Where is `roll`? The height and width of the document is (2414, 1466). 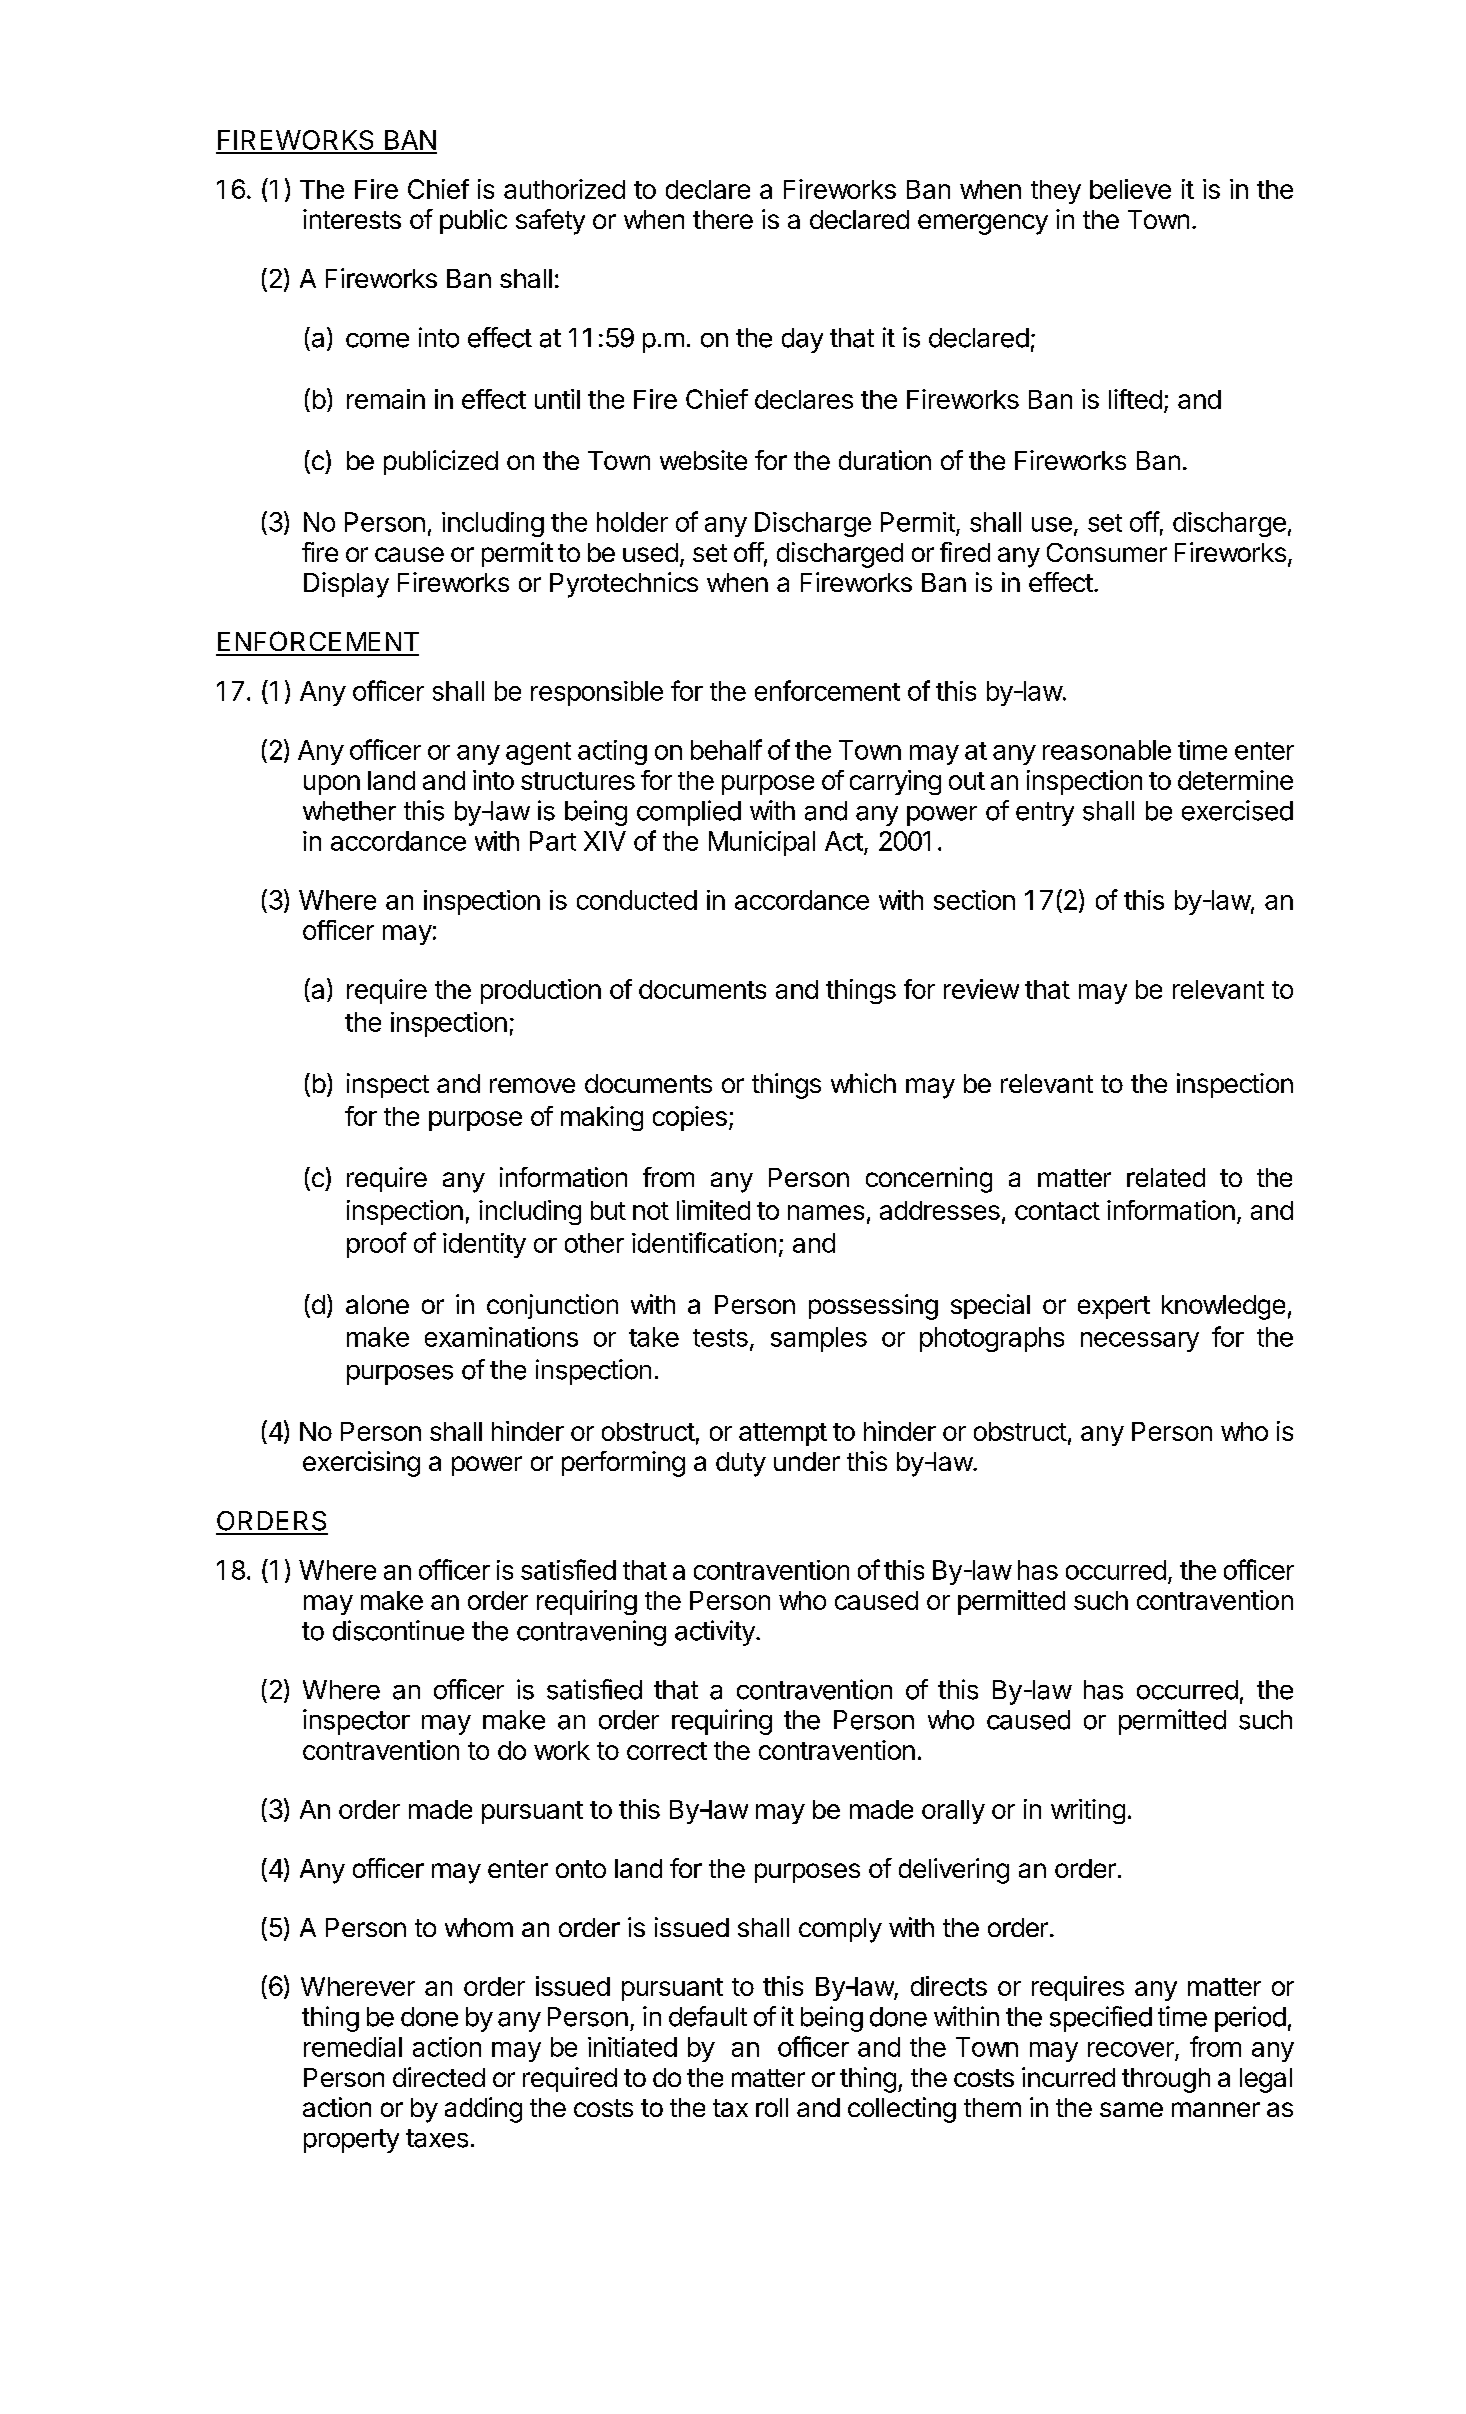 roll is located at coordinates (772, 2107).
